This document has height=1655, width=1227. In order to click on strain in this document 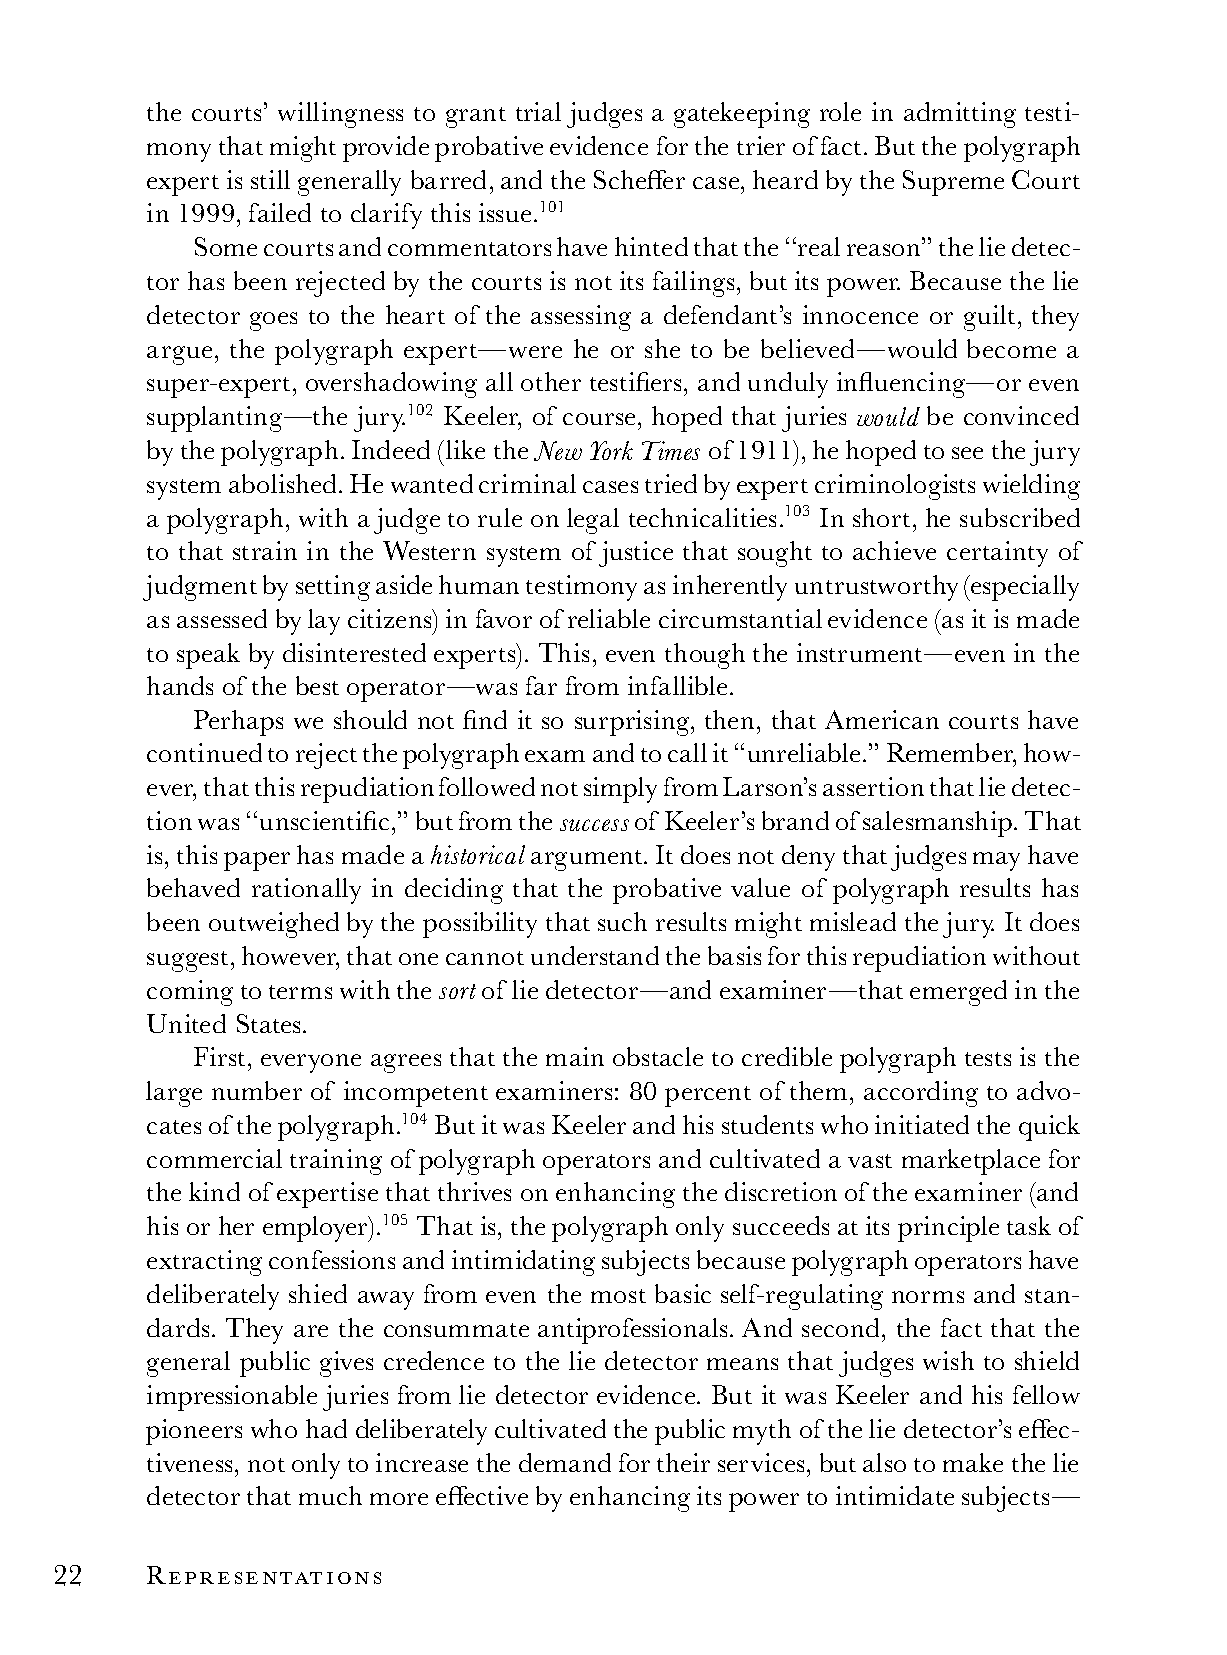, I will do `click(265, 550)`.
